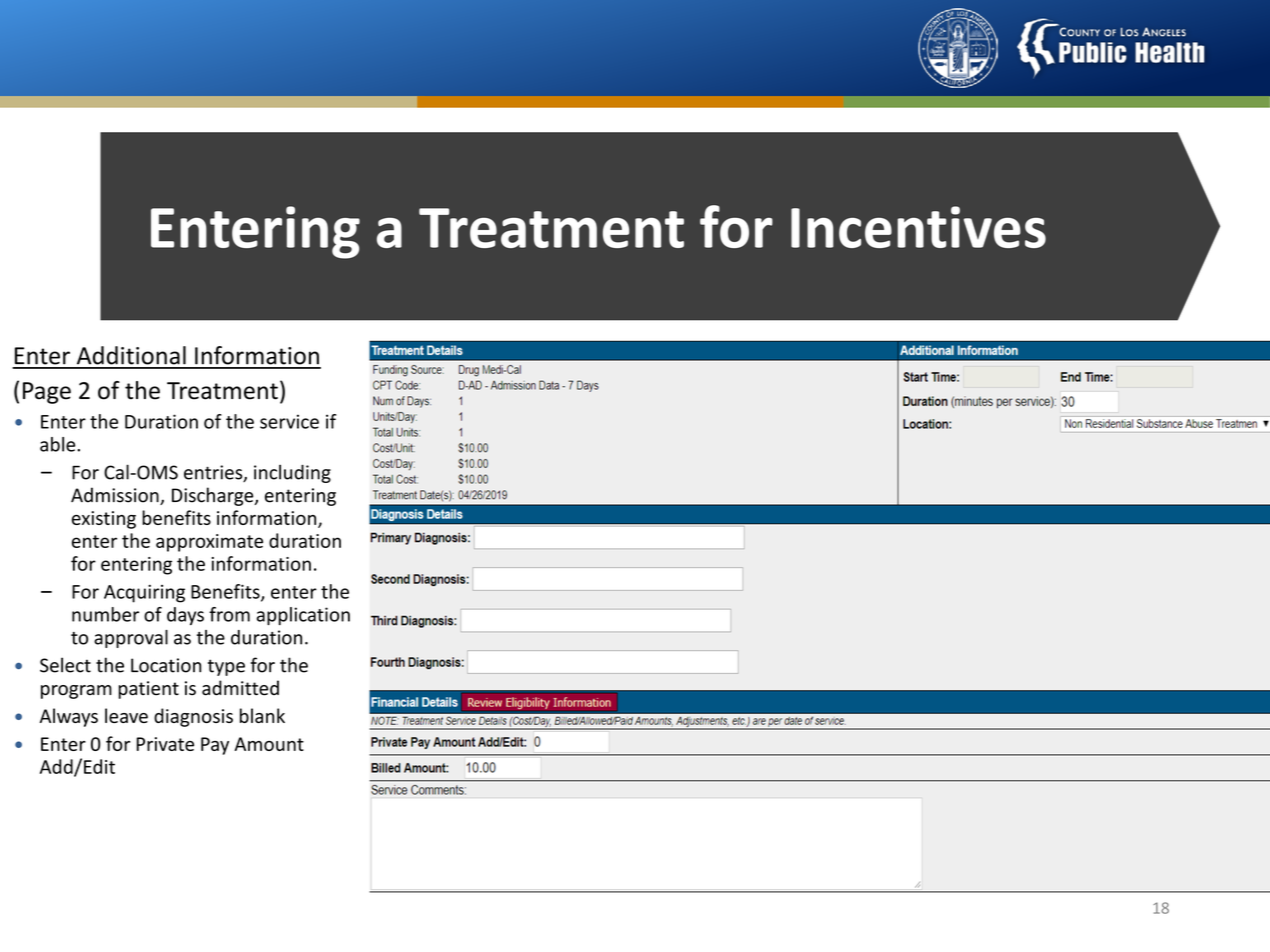 Image resolution: width=1270 pixels, height=952 pixels. What do you see at coordinates (47, 393) in the image?
I see `Page` at bounding box center [47, 393].
